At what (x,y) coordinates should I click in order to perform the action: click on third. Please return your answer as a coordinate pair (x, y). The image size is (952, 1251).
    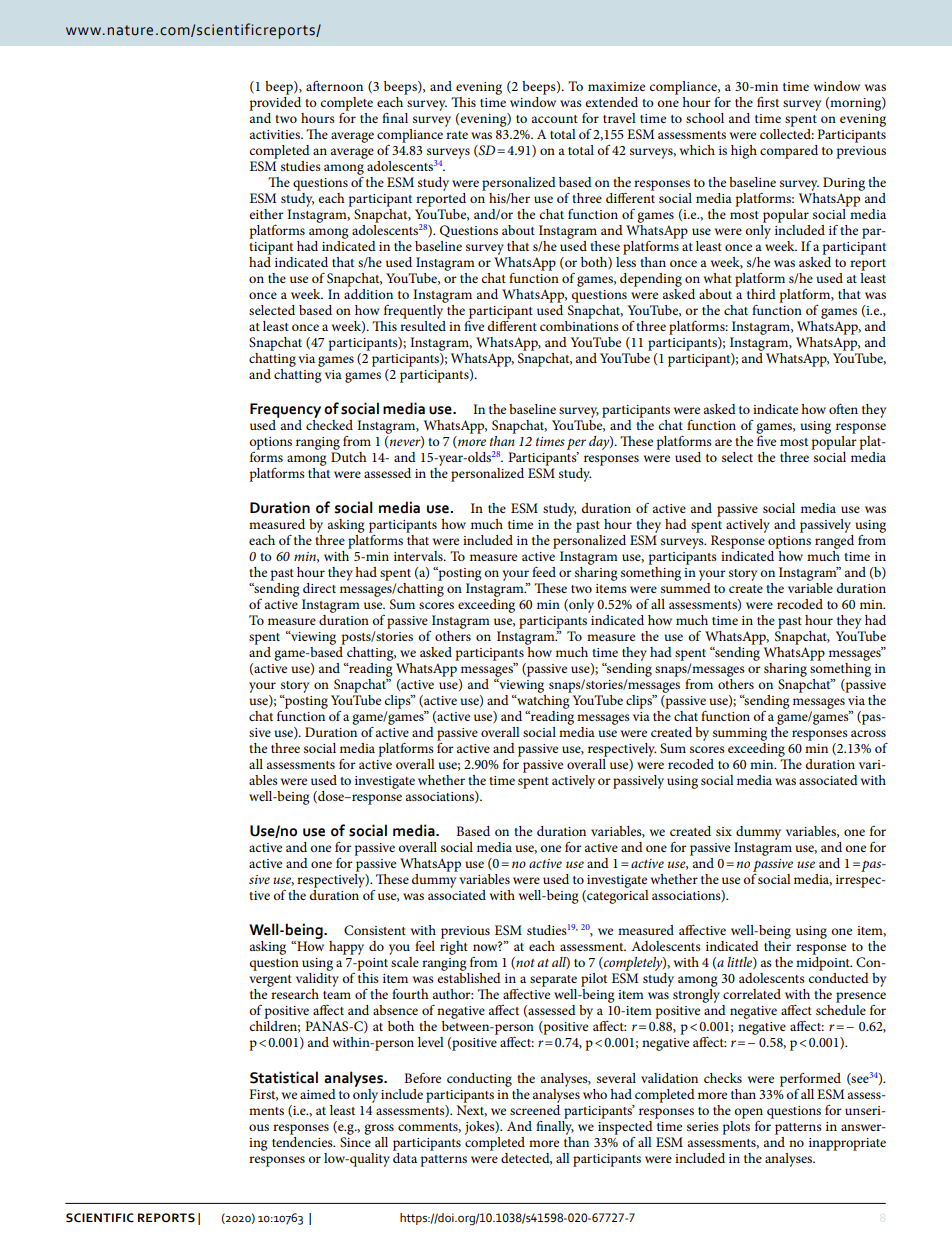
    Looking at the image, I should click on (761, 294).
